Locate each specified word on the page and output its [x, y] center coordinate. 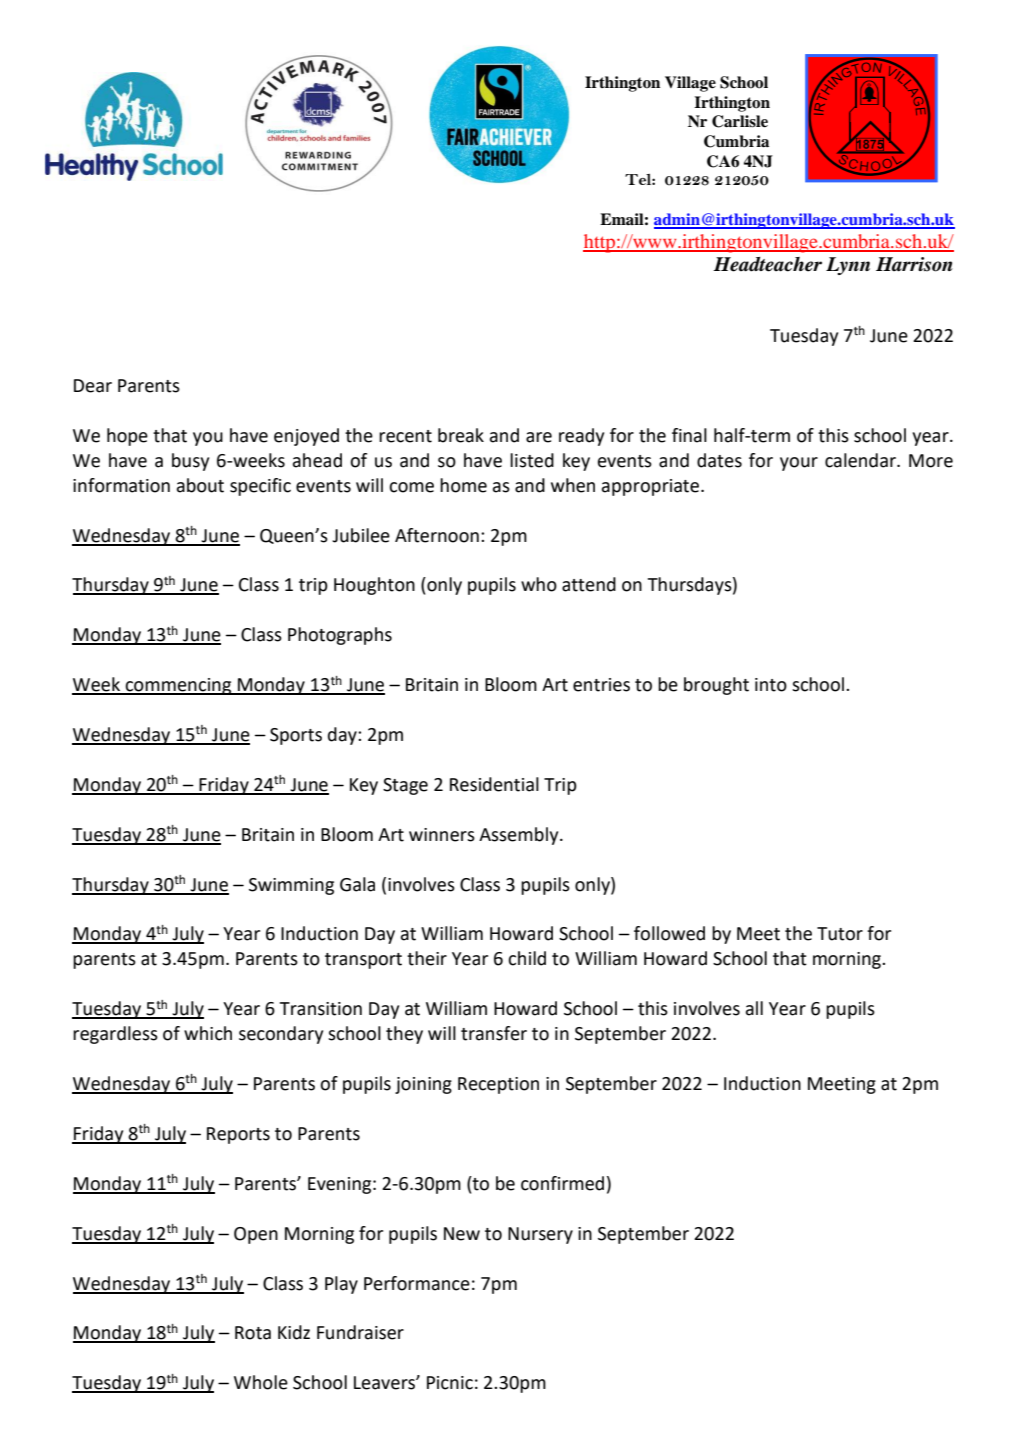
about [200, 485]
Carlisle [740, 121]
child [527, 958]
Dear [93, 386]
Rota [253, 1333]
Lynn [848, 266]
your [799, 464]
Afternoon [437, 535]
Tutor [840, 934]
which [208, 1033]
